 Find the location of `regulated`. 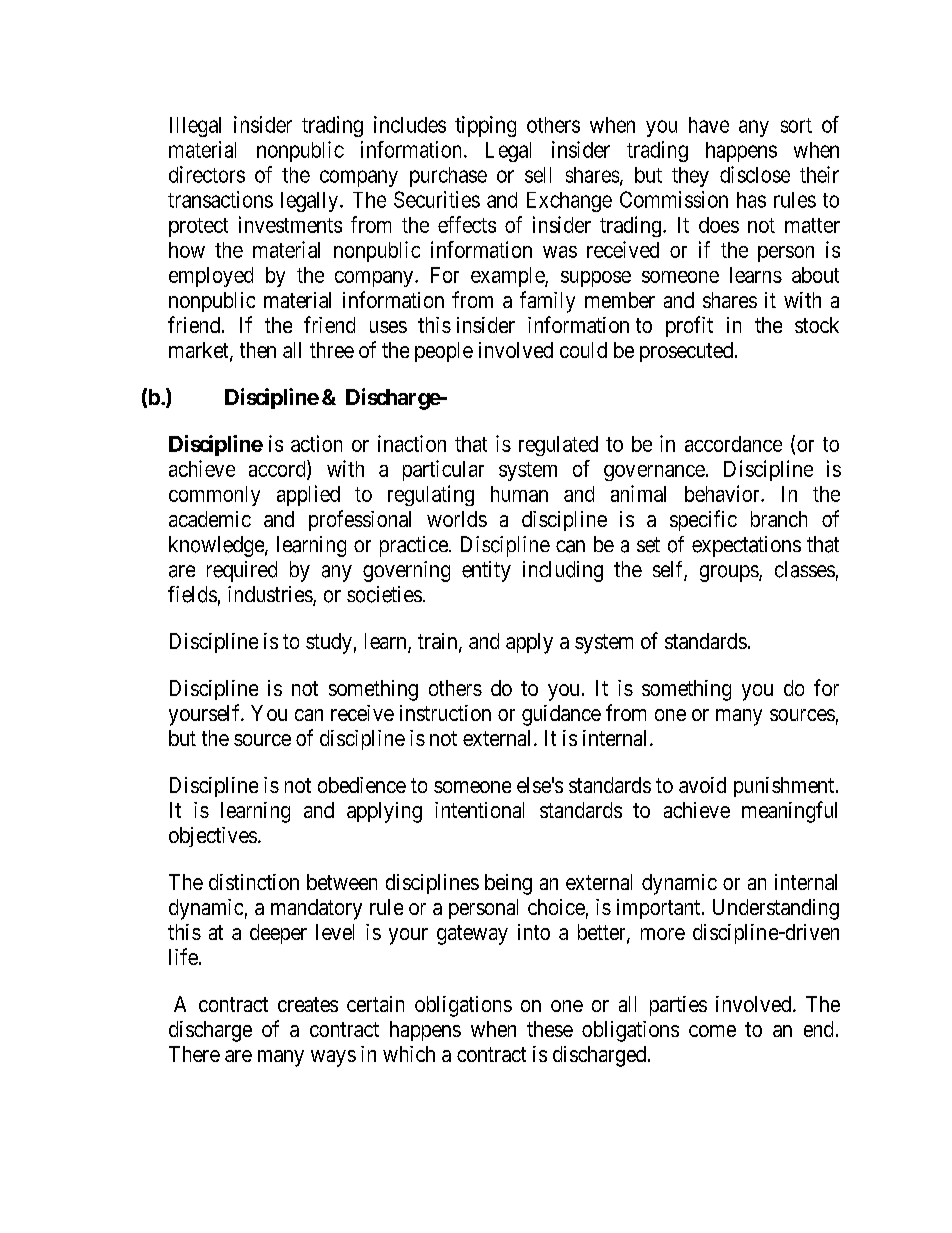

regulated is located at coordinates (558, 446).
